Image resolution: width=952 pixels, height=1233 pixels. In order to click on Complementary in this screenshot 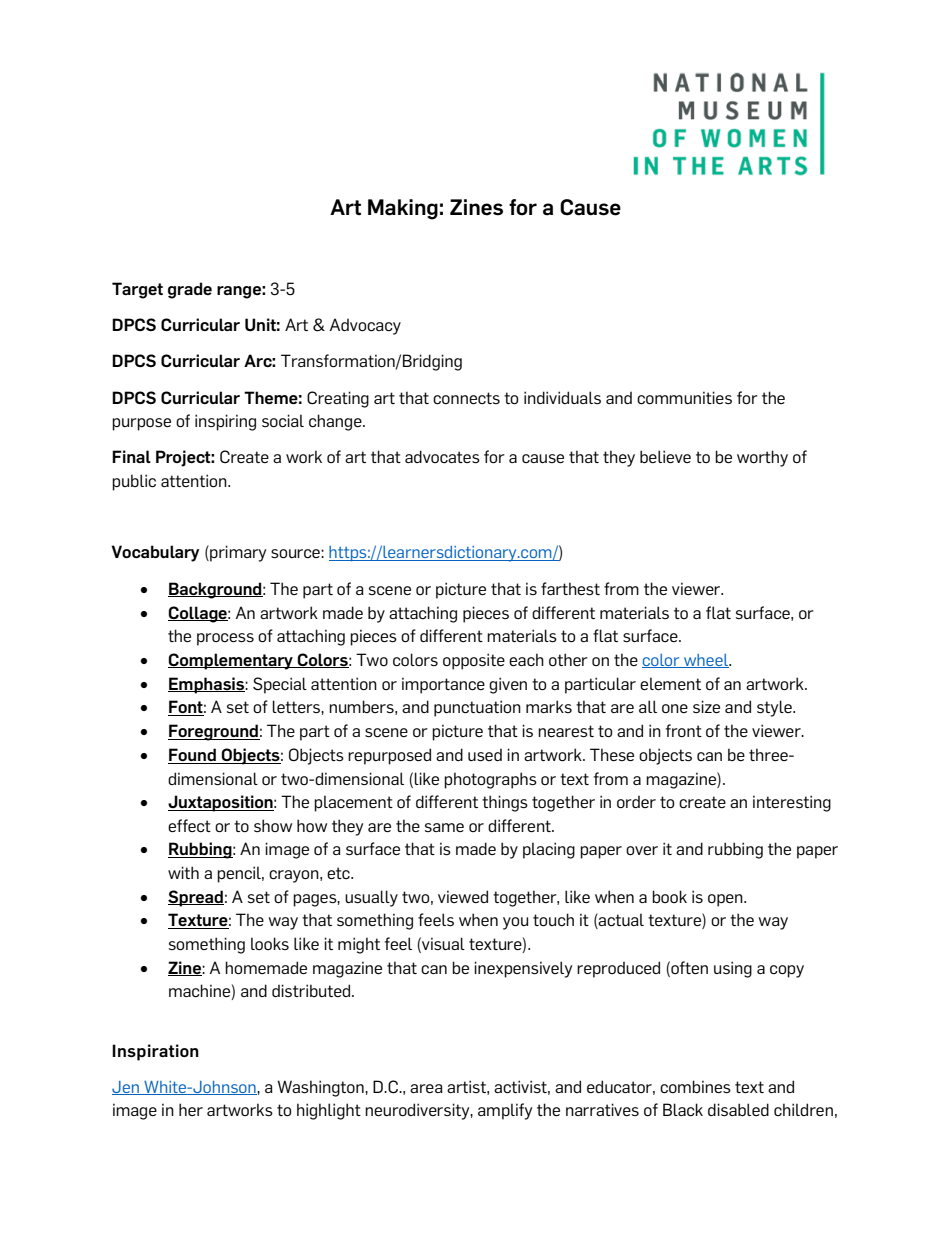, I will do `click(231, 661)`.
